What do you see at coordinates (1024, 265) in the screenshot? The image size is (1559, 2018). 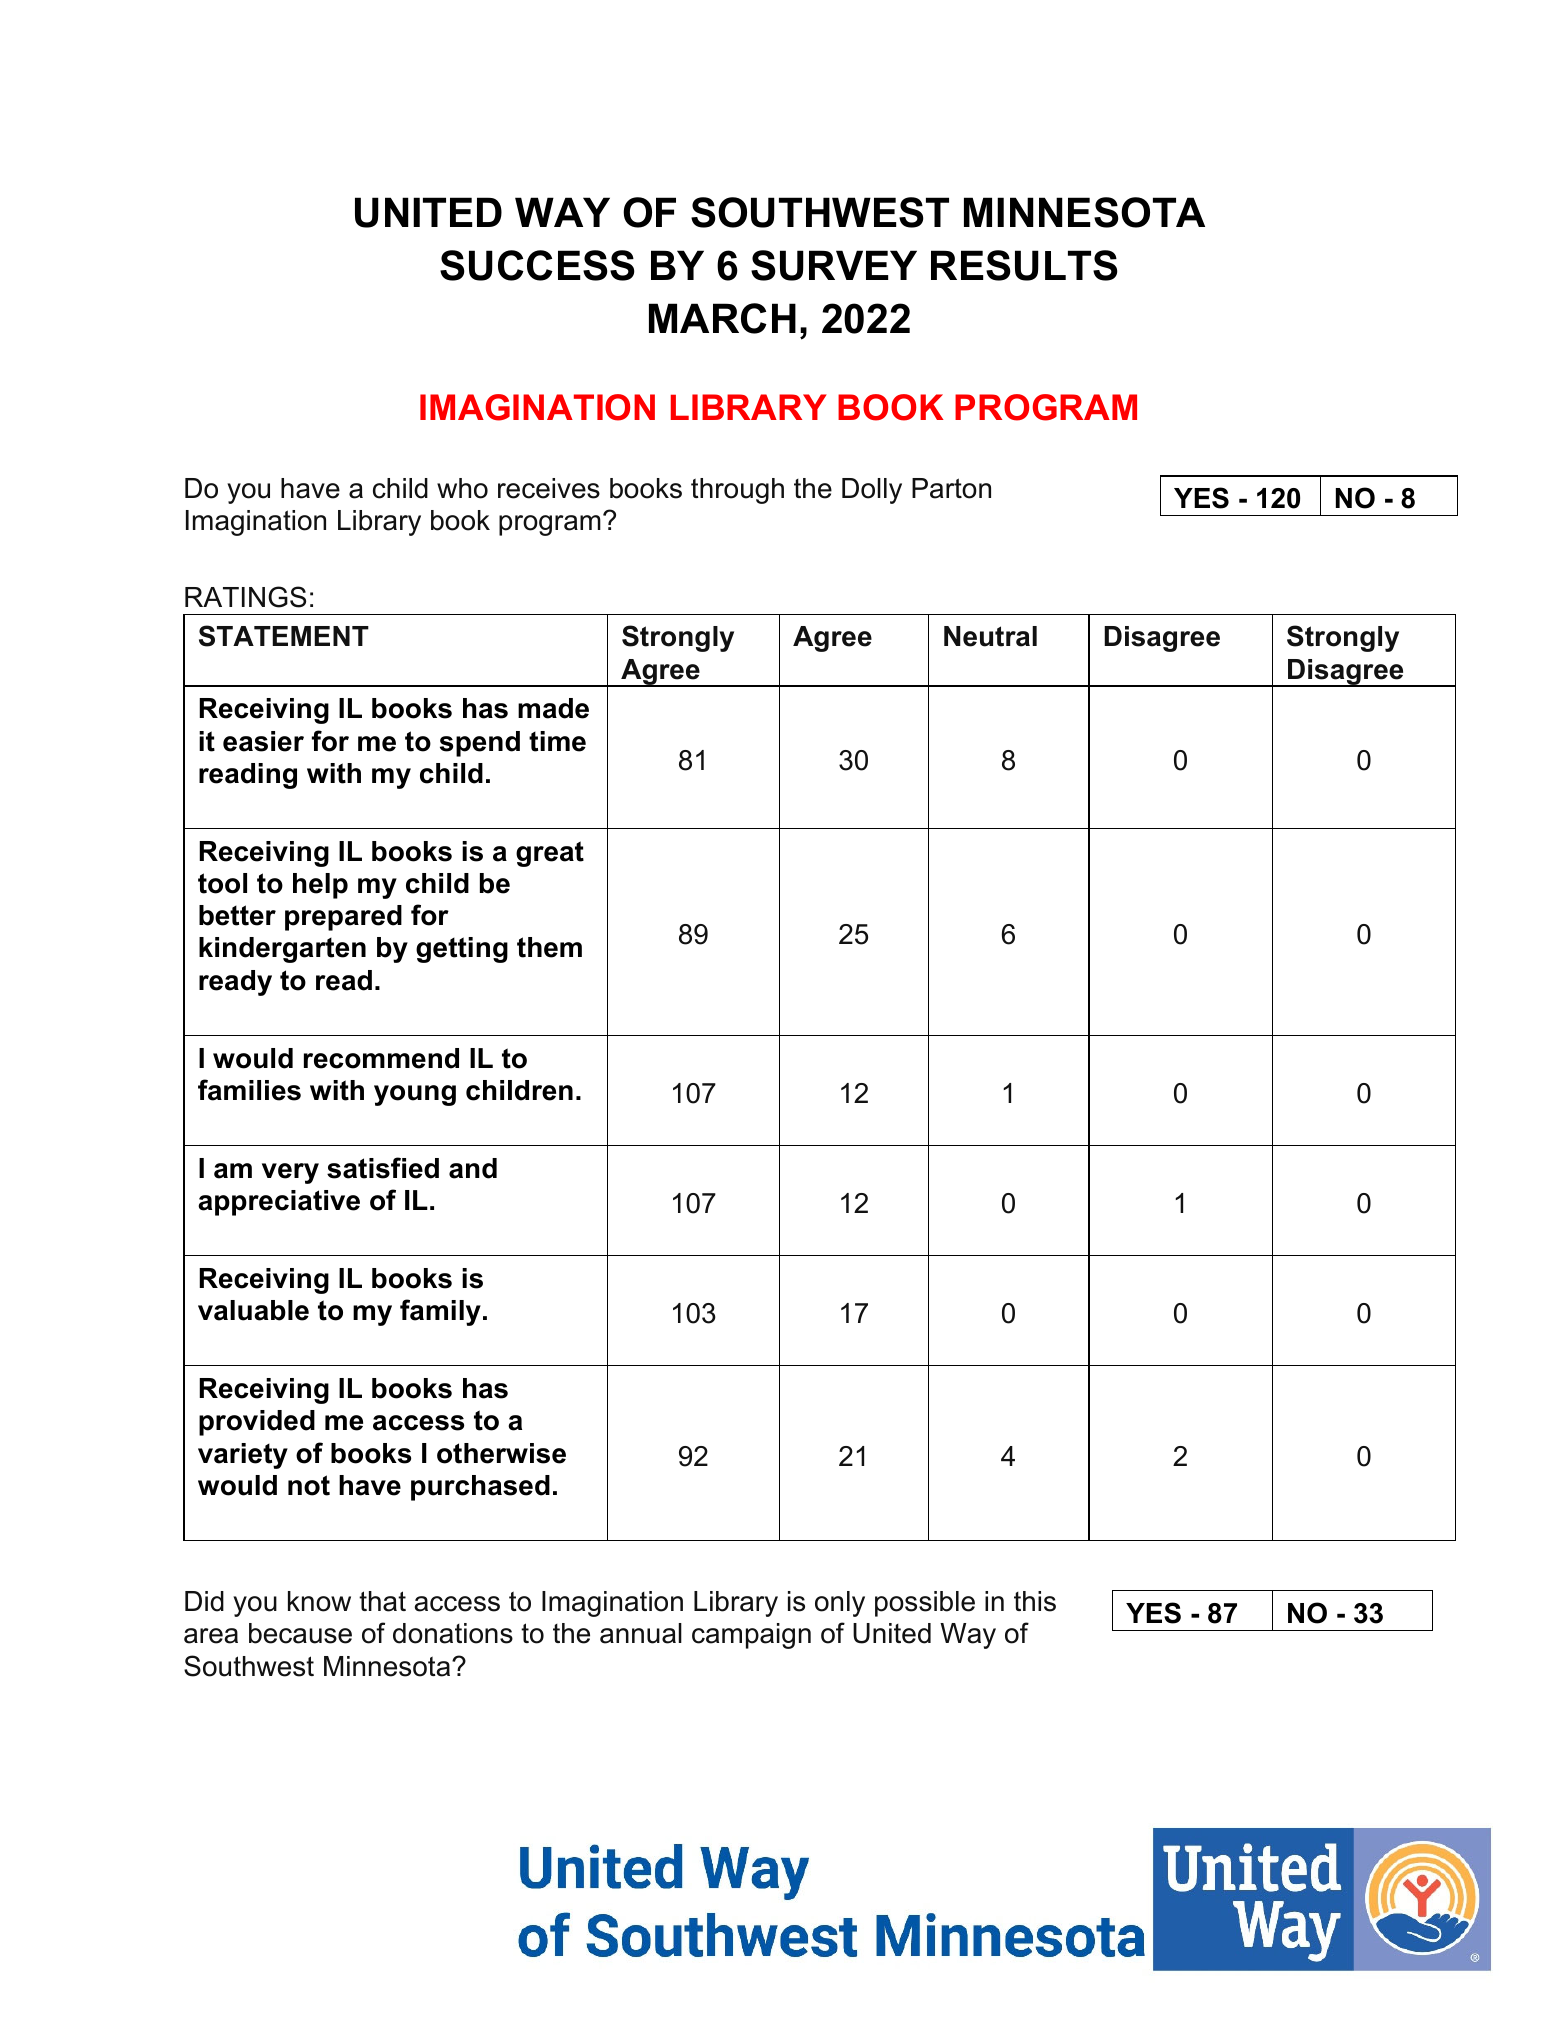 I see `RESULTS` at bounding box center [1024, 265].
